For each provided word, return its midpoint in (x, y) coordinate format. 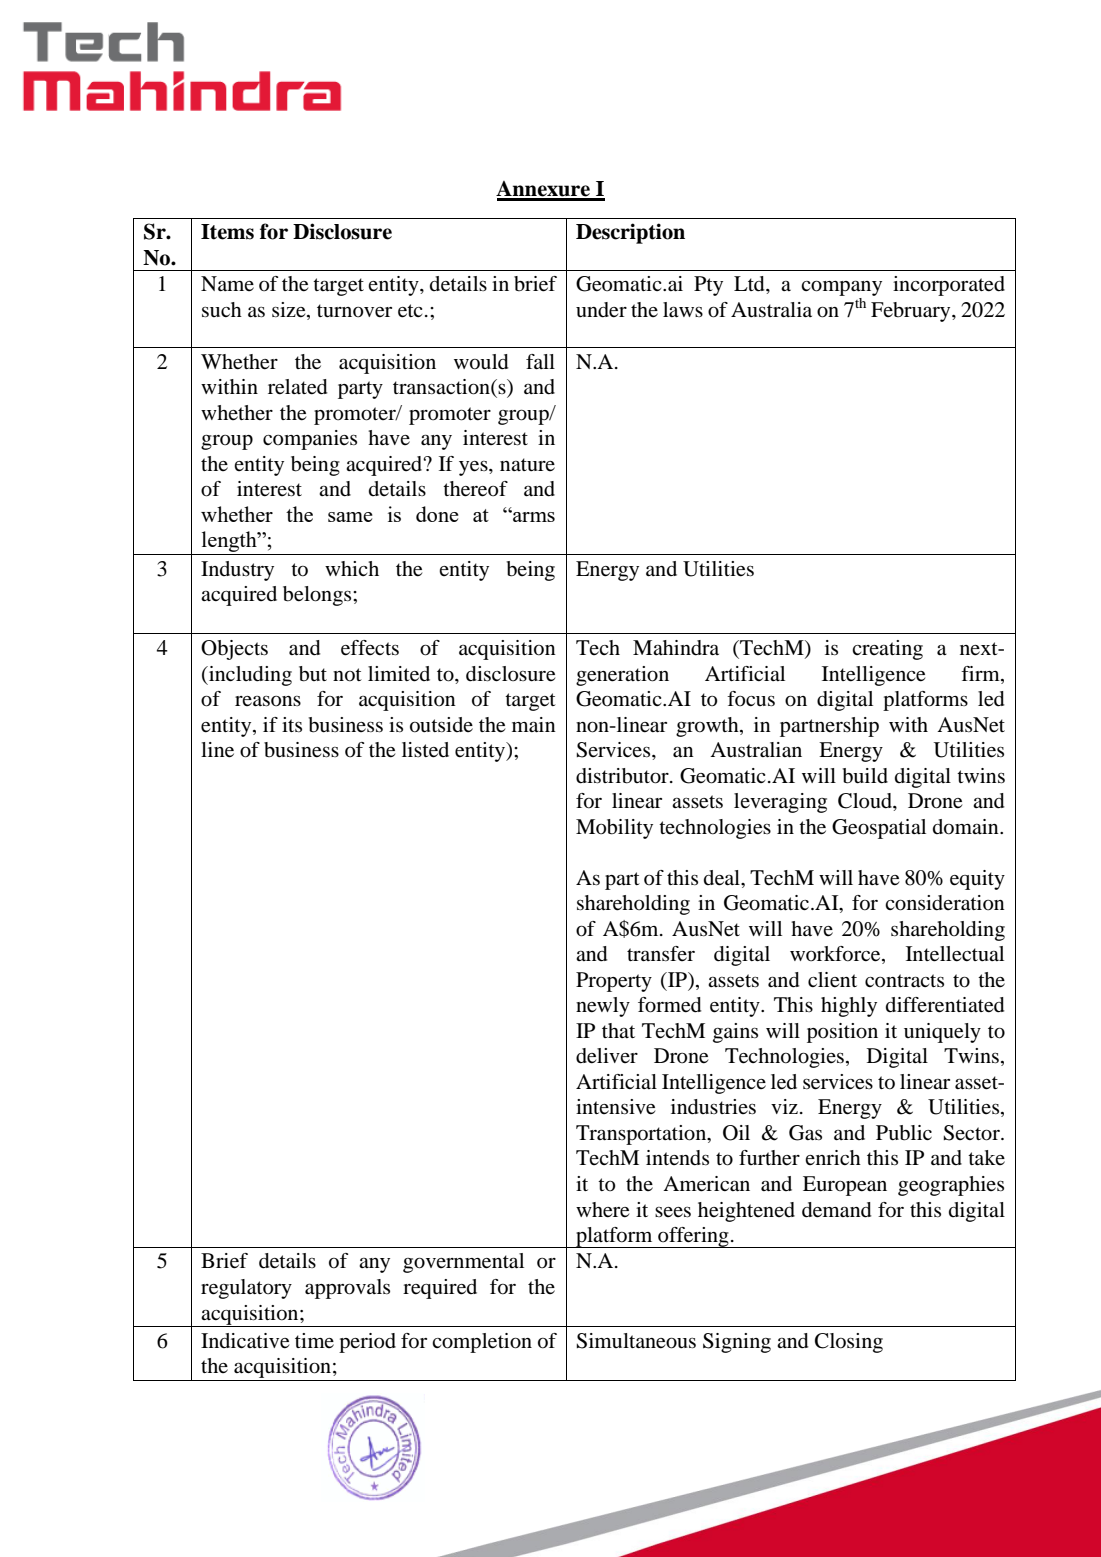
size (290, 310)
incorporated (949, 286)
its (292, 724)
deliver (607, 1056)
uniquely (942, 1033)
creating (887, 650)
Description (630, 233)
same (350, 517)
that (618, 1030)
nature (527, 465)
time (314, 1340)
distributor (623, 776)
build (865, 776)
